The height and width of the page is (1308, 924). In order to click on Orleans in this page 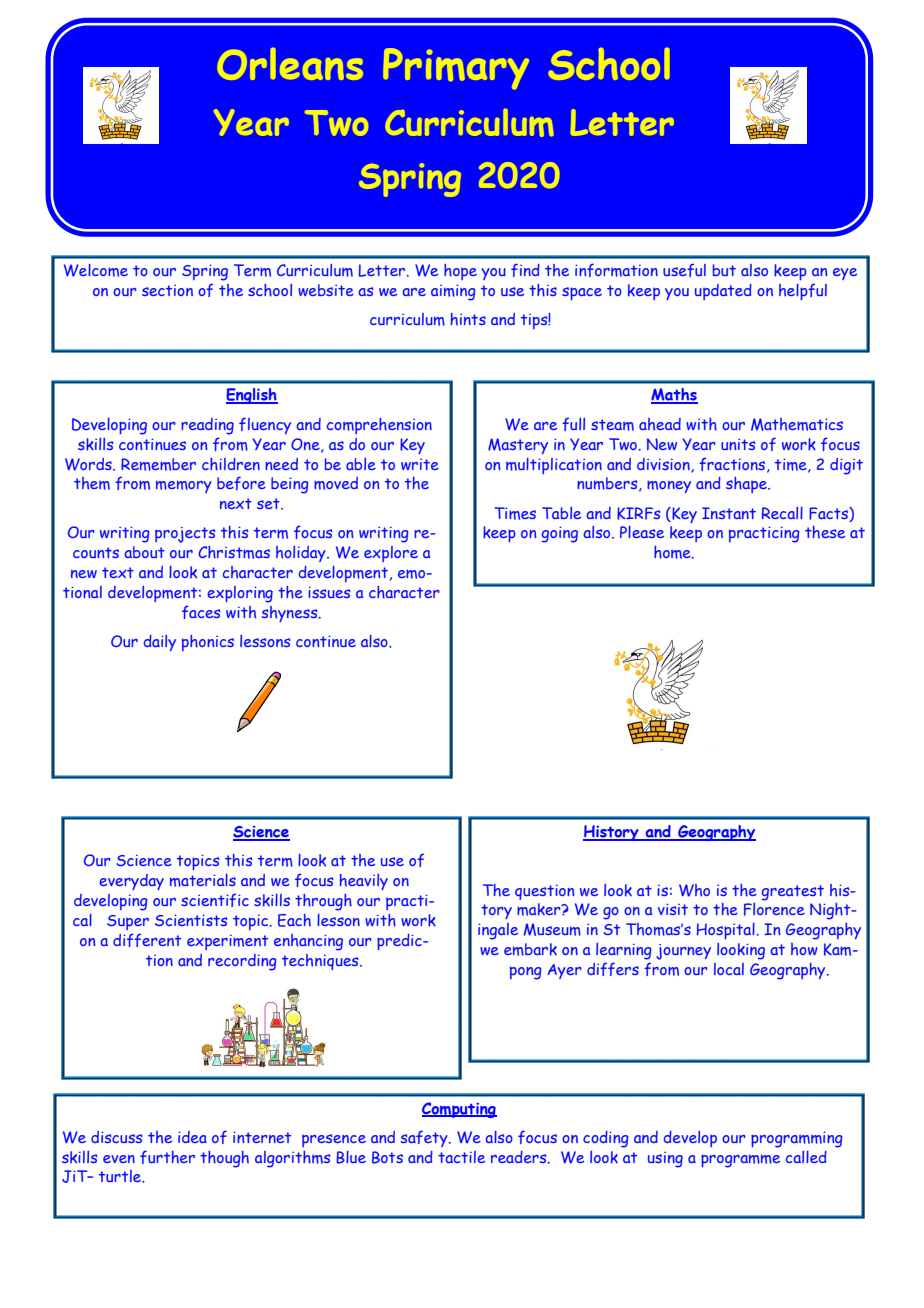, I will do `click(290, 64)`.
